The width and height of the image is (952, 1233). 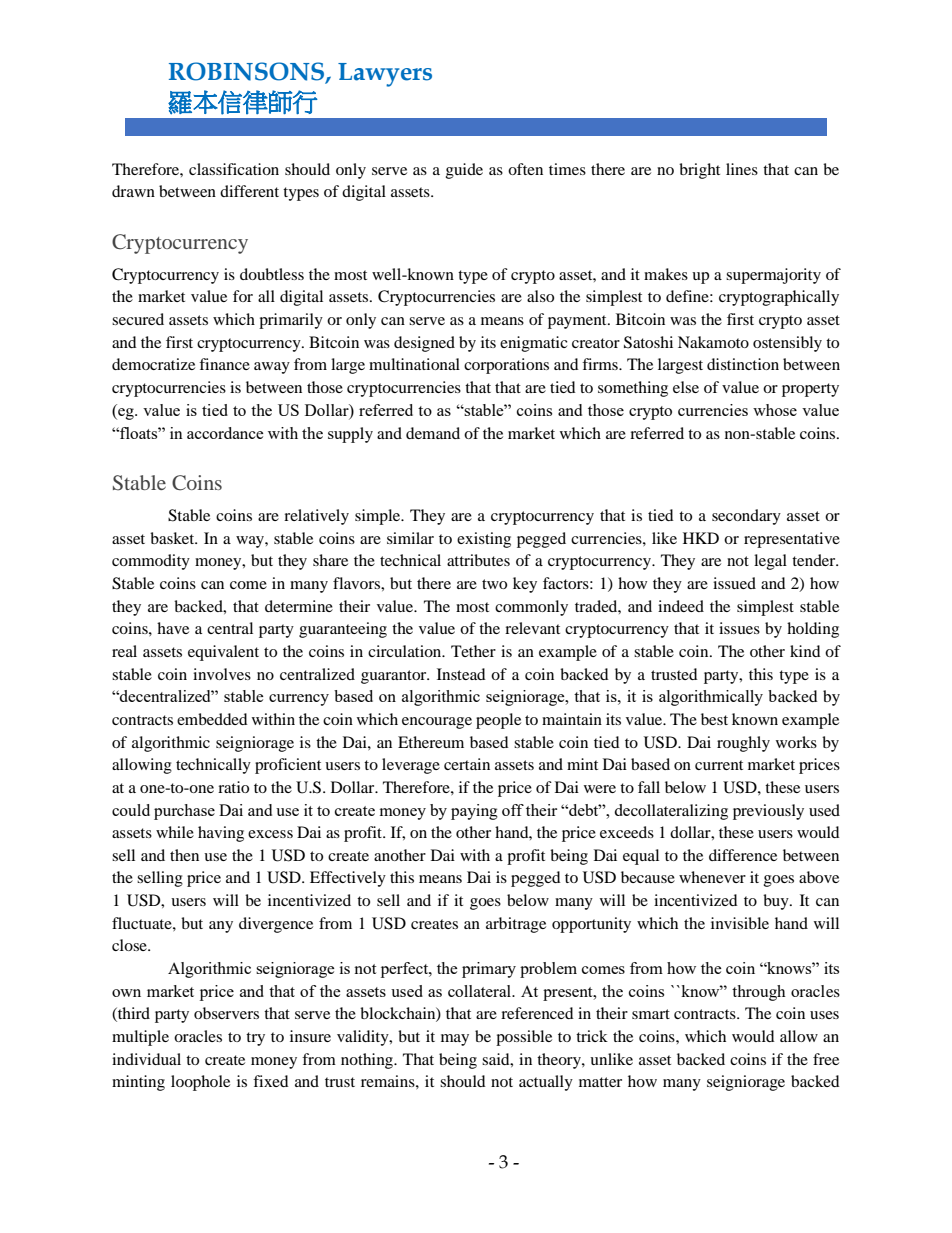 What do you see at coordinates (734, 583) in the image?
I see `issued` at bounding box center [734, 583].
